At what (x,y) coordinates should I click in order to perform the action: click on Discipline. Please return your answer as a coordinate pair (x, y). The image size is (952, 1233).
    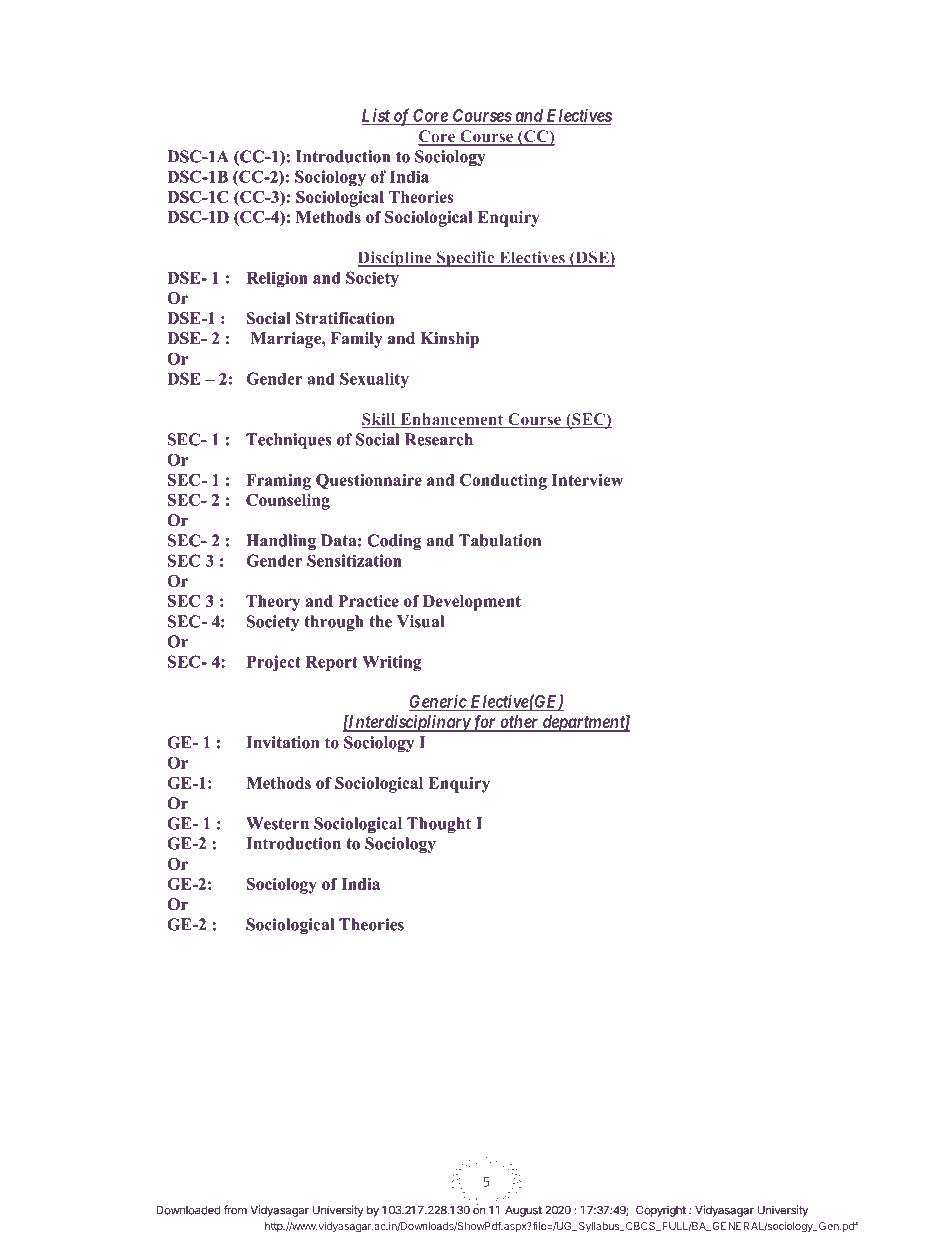
    Looking at the image, I should click on (395, 259).
